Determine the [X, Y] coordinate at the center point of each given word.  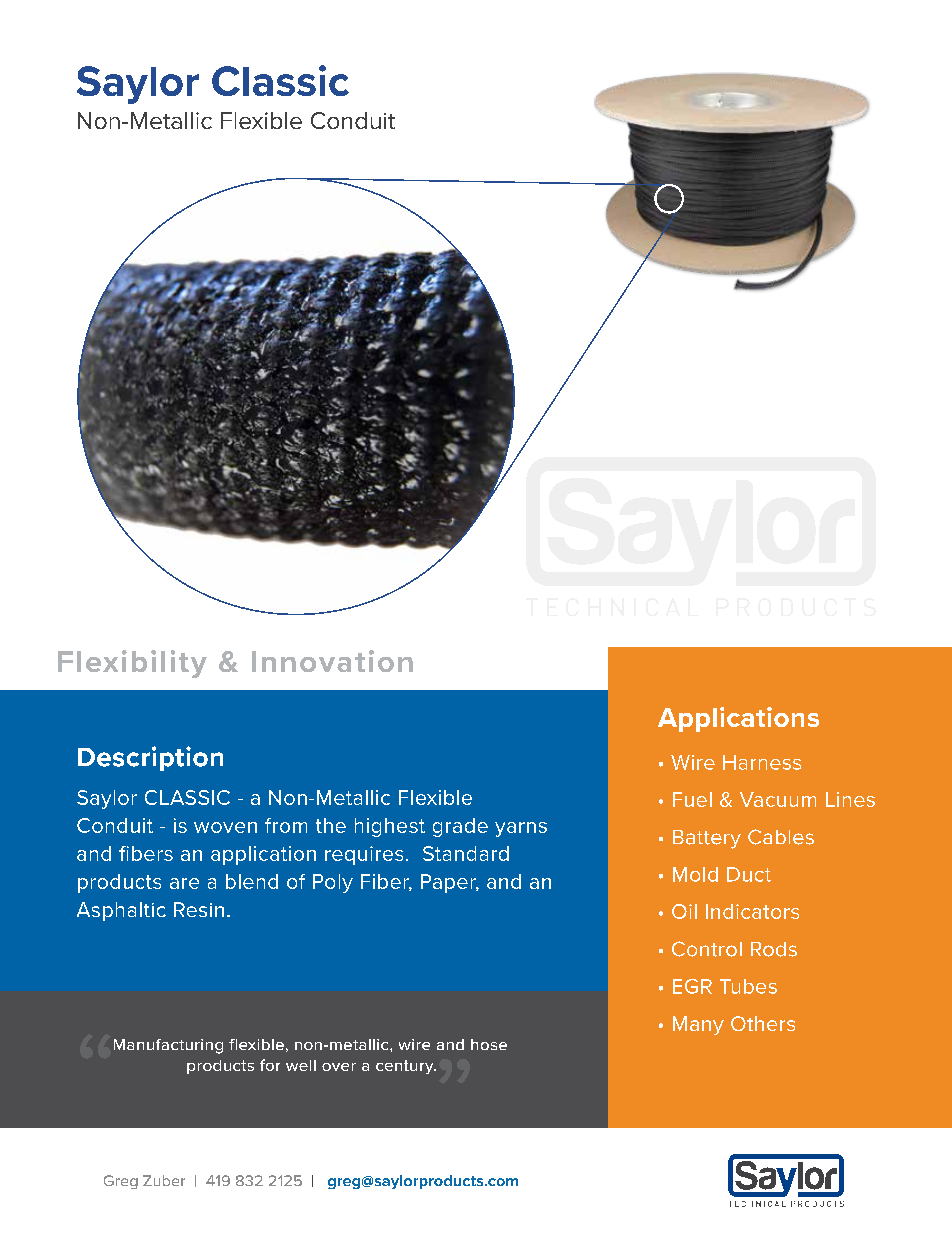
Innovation [332, 661]
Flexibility [132, 664]
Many [698, 1025]
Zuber [164, 1180]
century [406, 1067]
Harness [762, 762]
